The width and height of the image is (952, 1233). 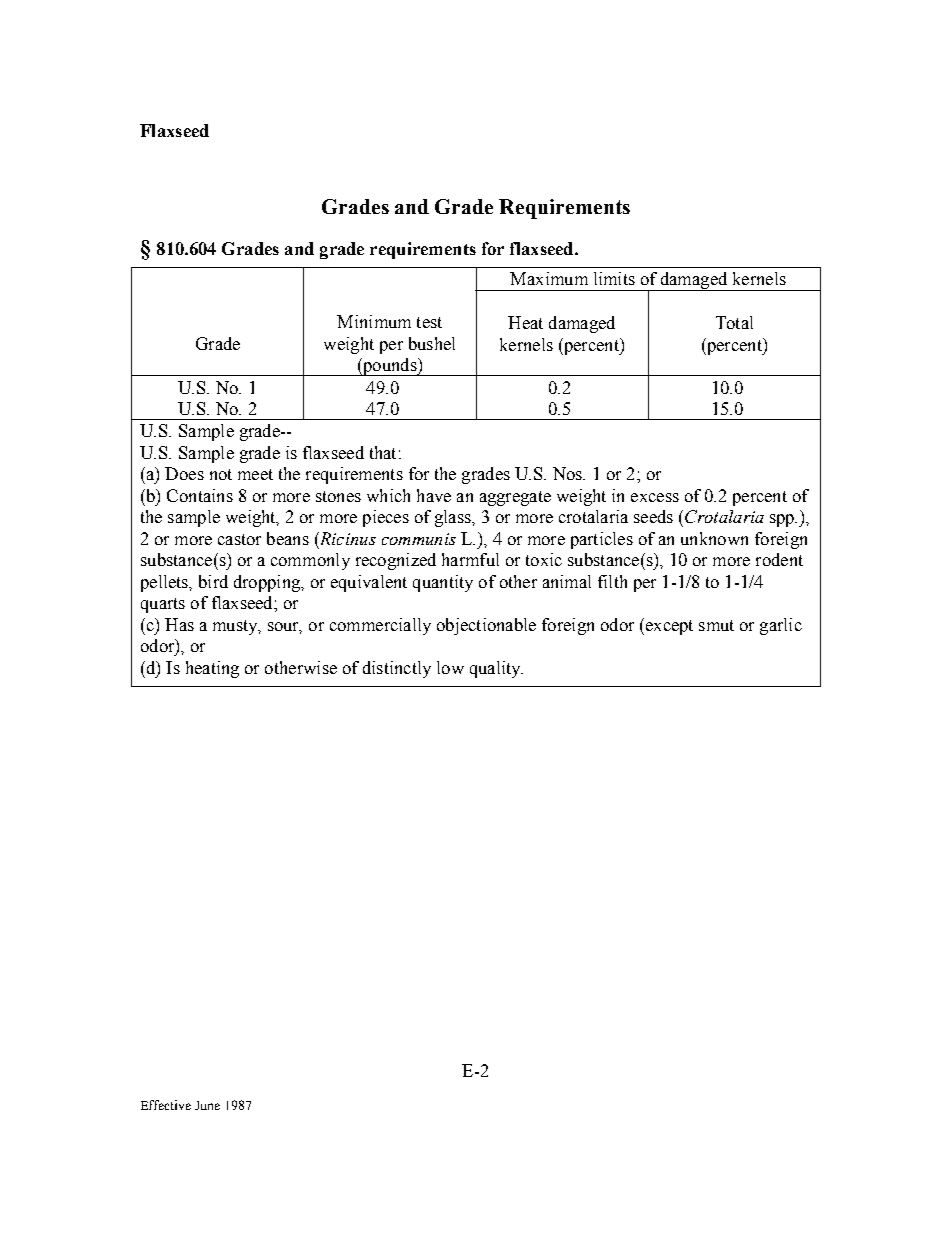 What do you see at coordinates (374, 321) in the image?
I see `Minimum` at bounding box center [374, 321].
